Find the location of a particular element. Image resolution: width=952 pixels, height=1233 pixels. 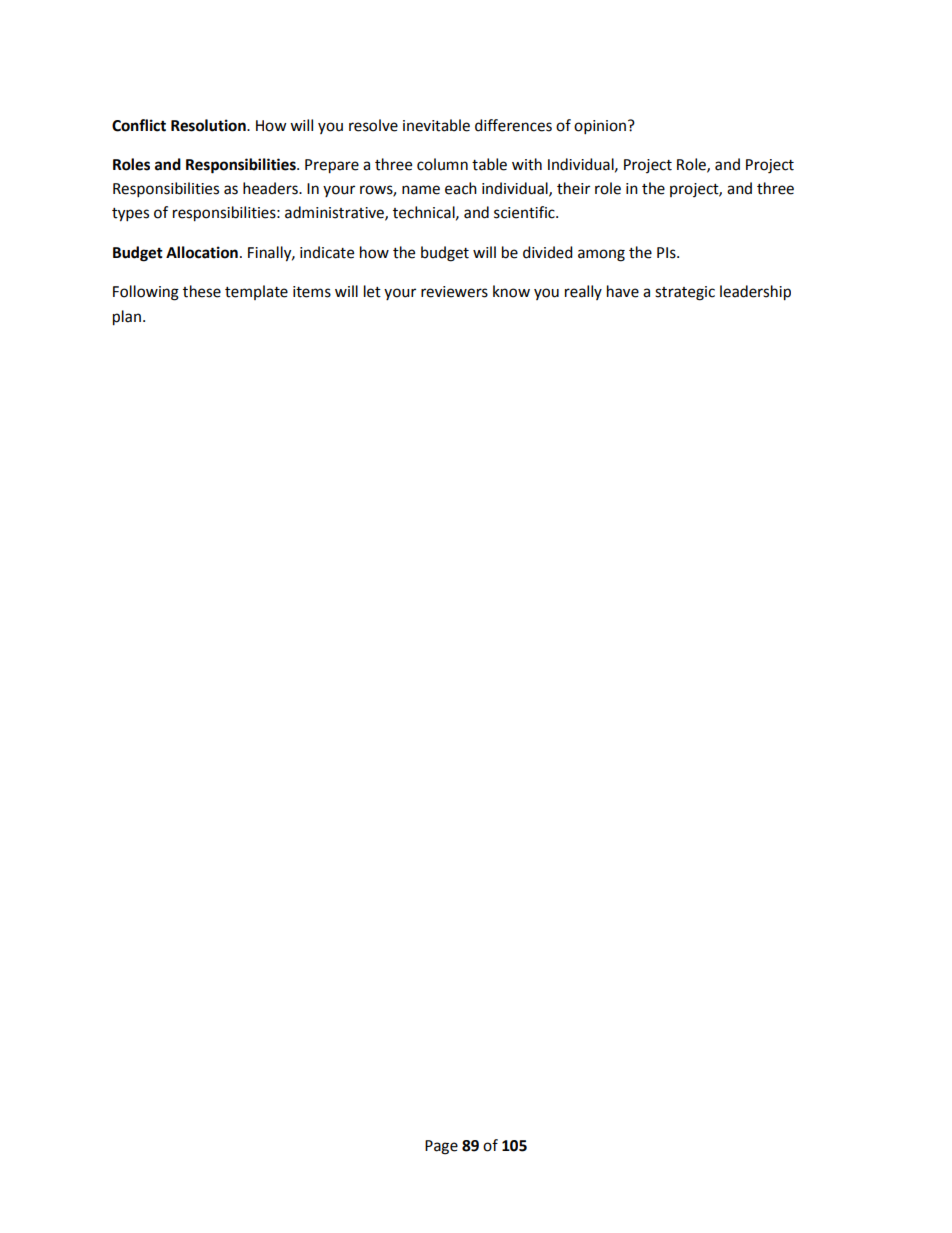

plan is located at coordinates (127, 318).
